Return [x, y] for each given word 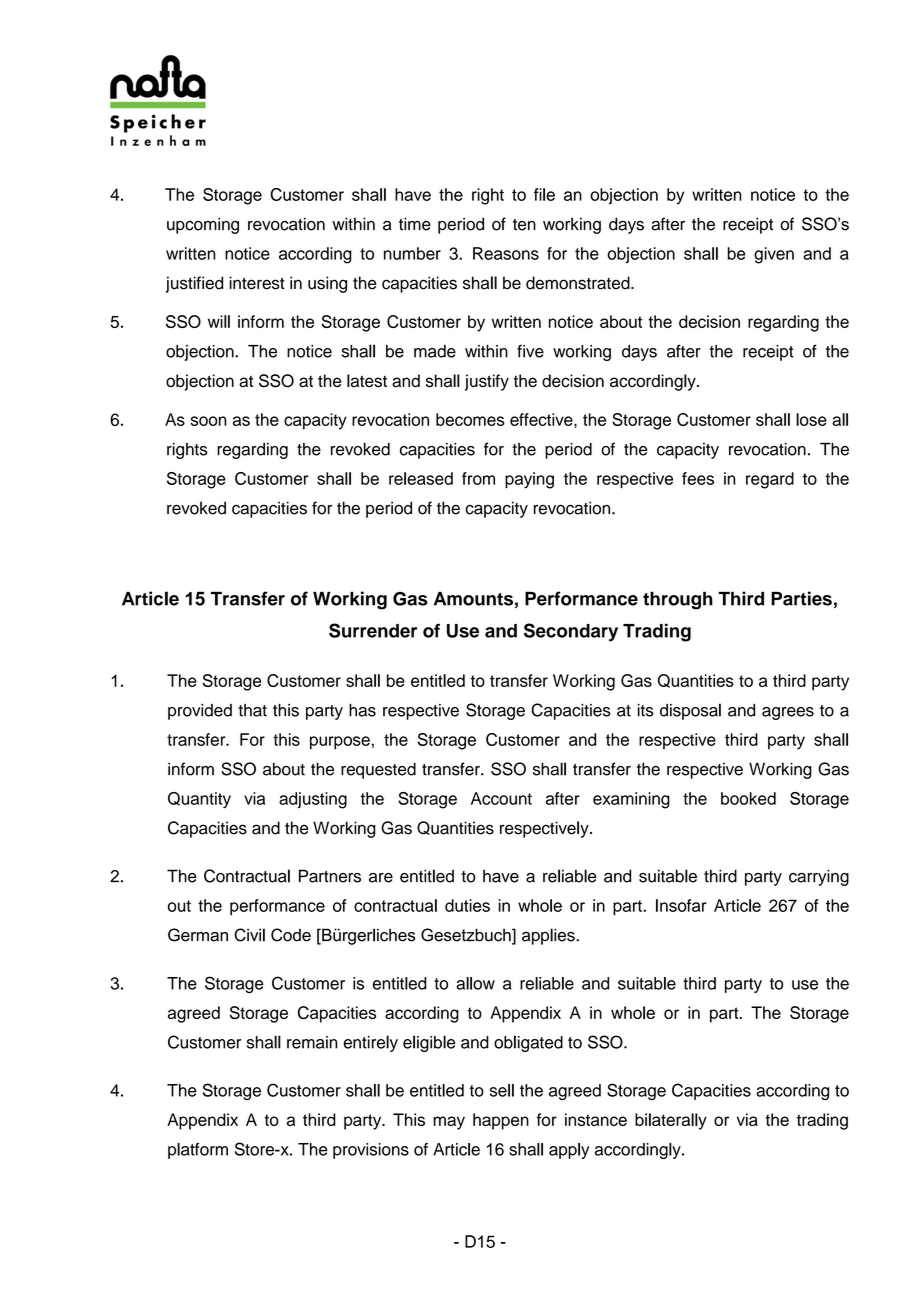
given [774, 255]
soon [209, 421]
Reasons [506, 253]
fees [698, 478]
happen [501, 1121]
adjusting [313, 800]
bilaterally [671, 1121]
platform [198, 1151]
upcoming [203, 225]
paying [529, 480]
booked [748, 798]
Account [501, 798]
